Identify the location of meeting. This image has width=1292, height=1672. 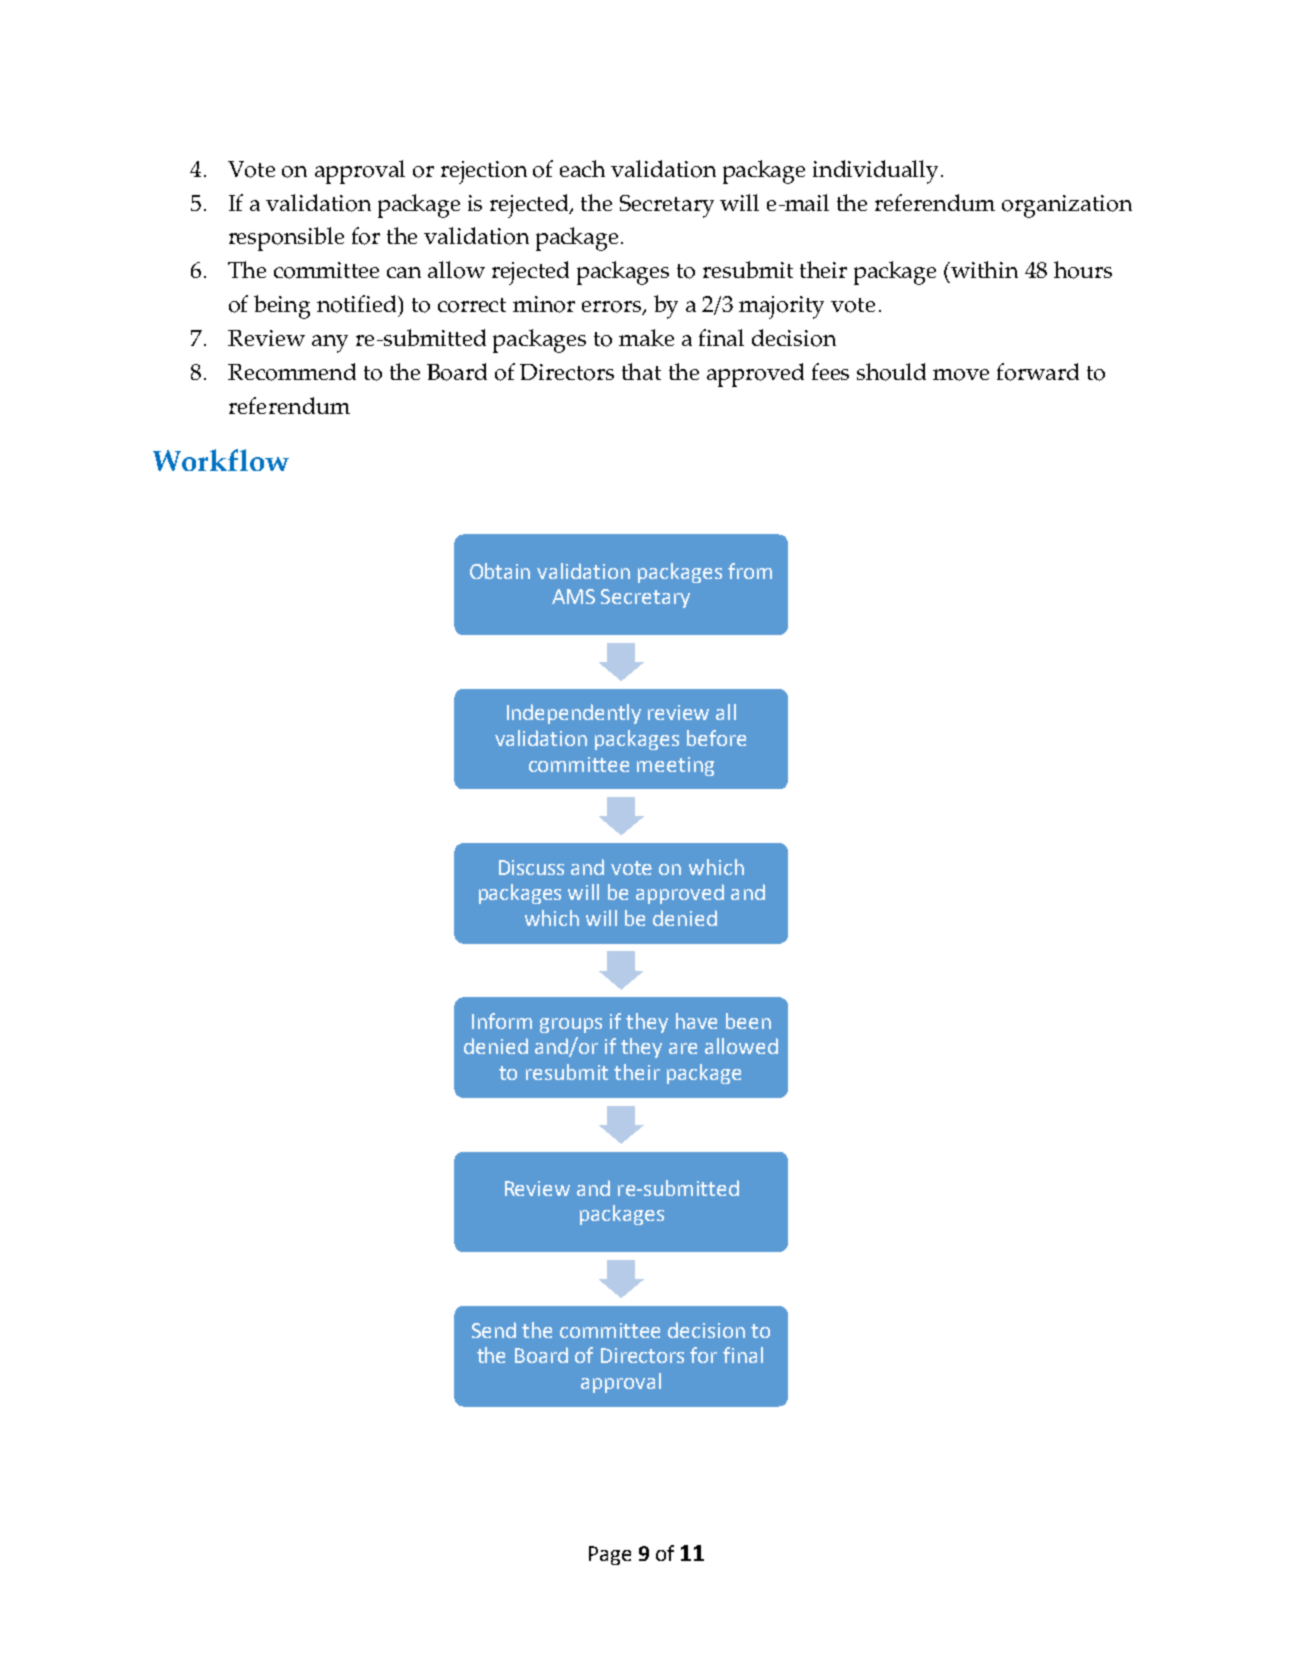
(675, 766).
